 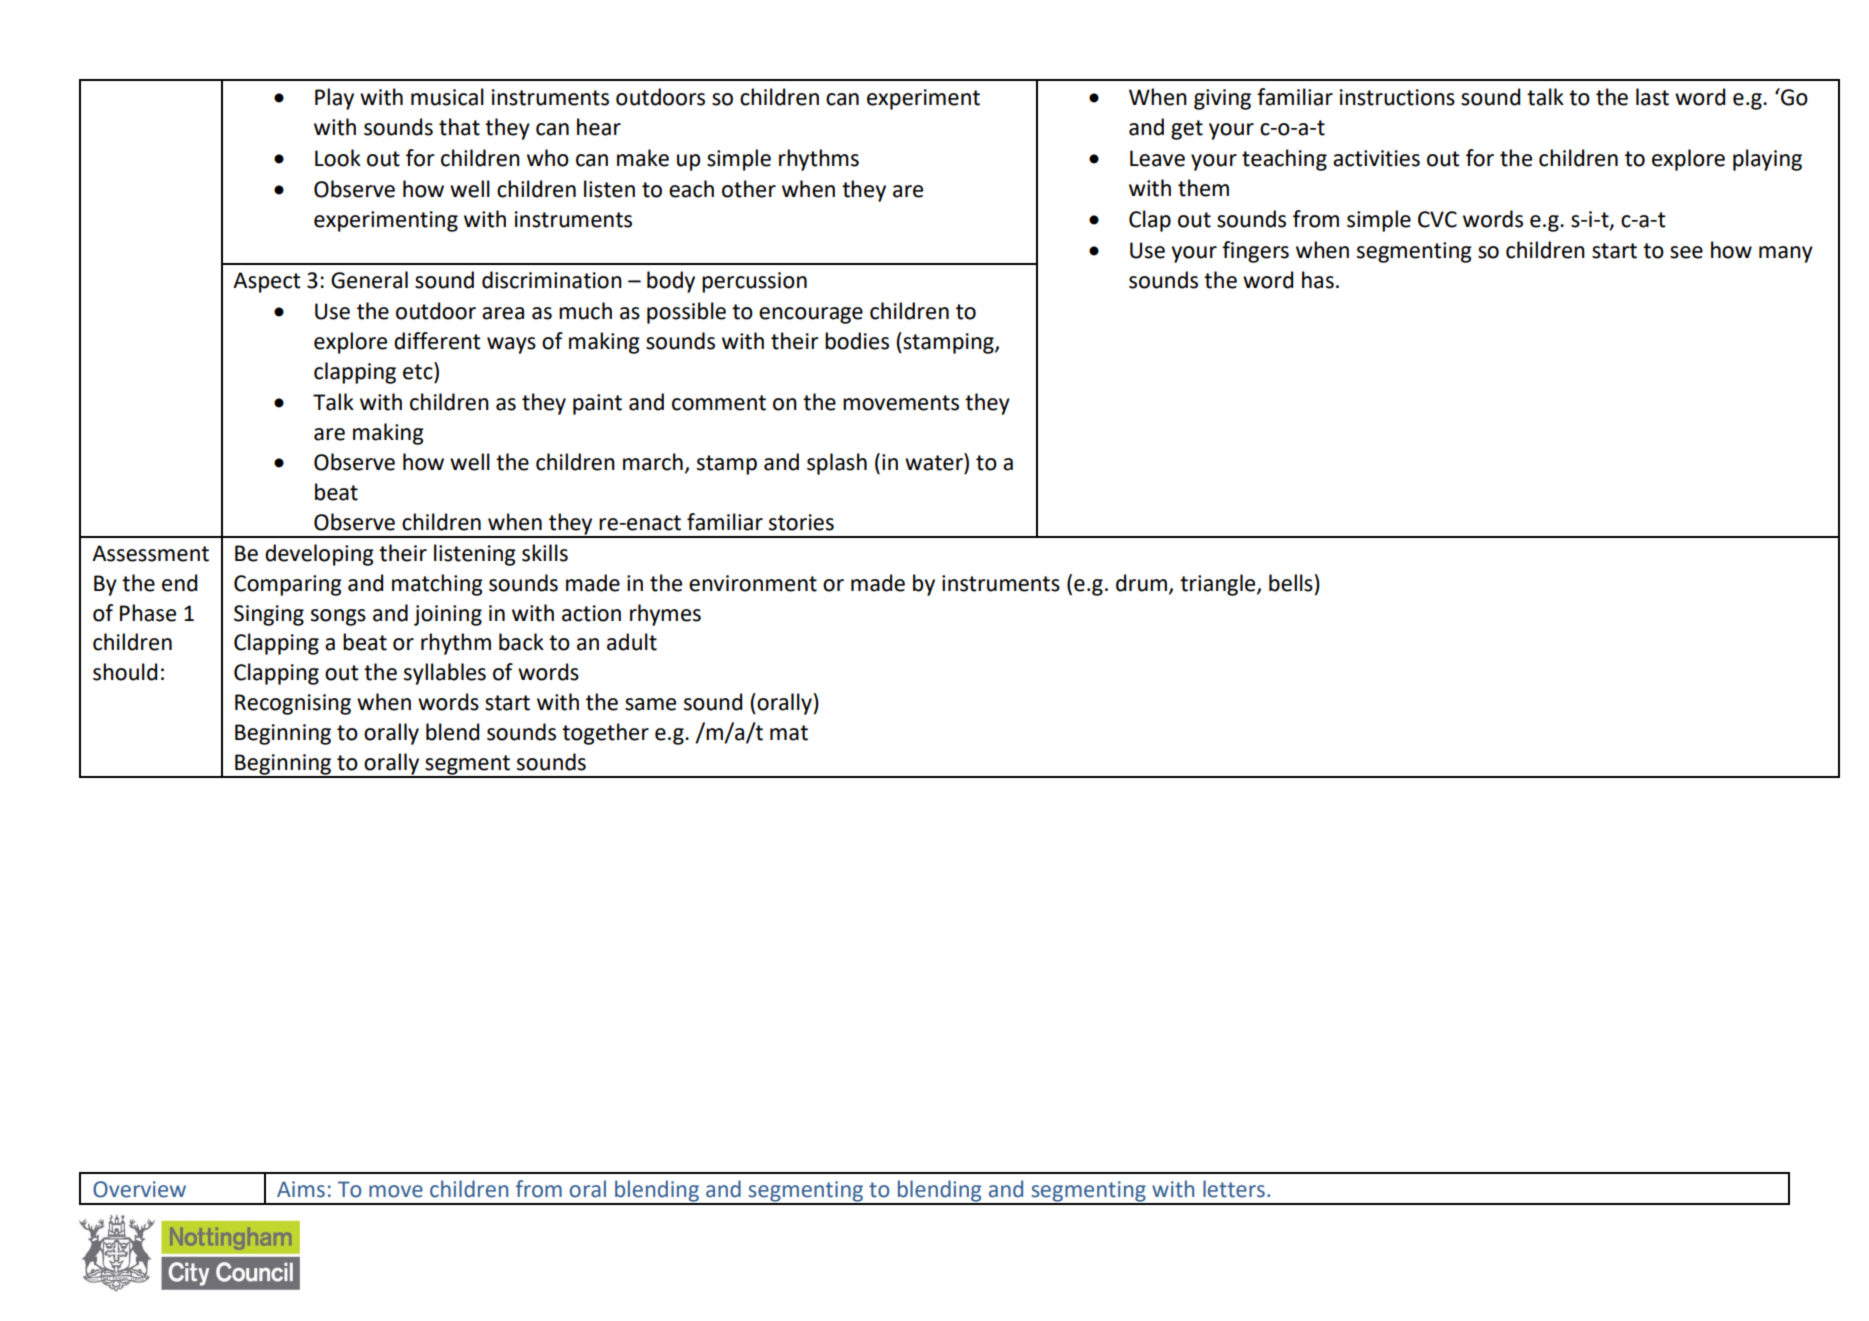 I want to click on last, so click(x=1652, y=97).
